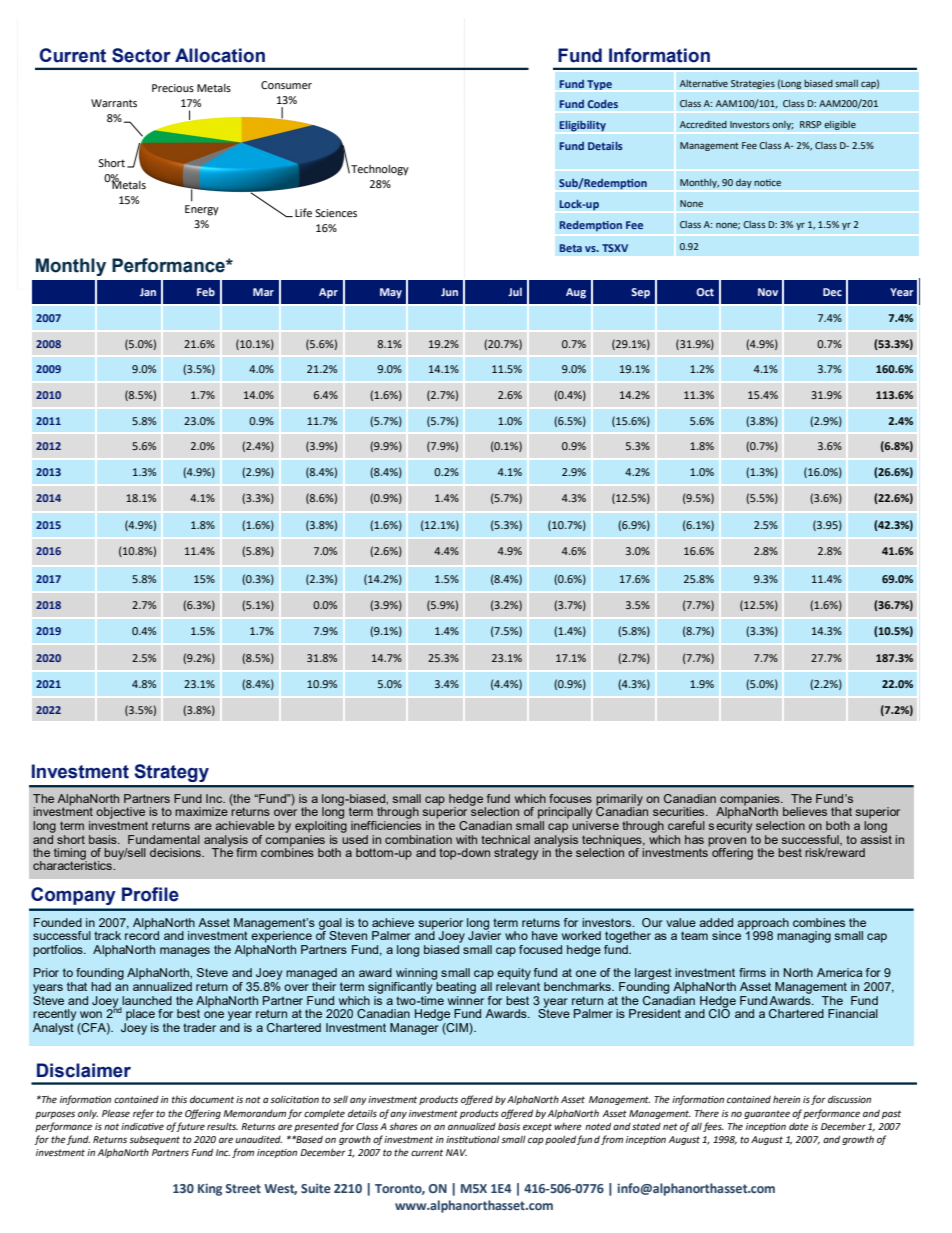  Describe the element at coordinates (456, 1152) in the screenshot. I see `NAV` at that location.
